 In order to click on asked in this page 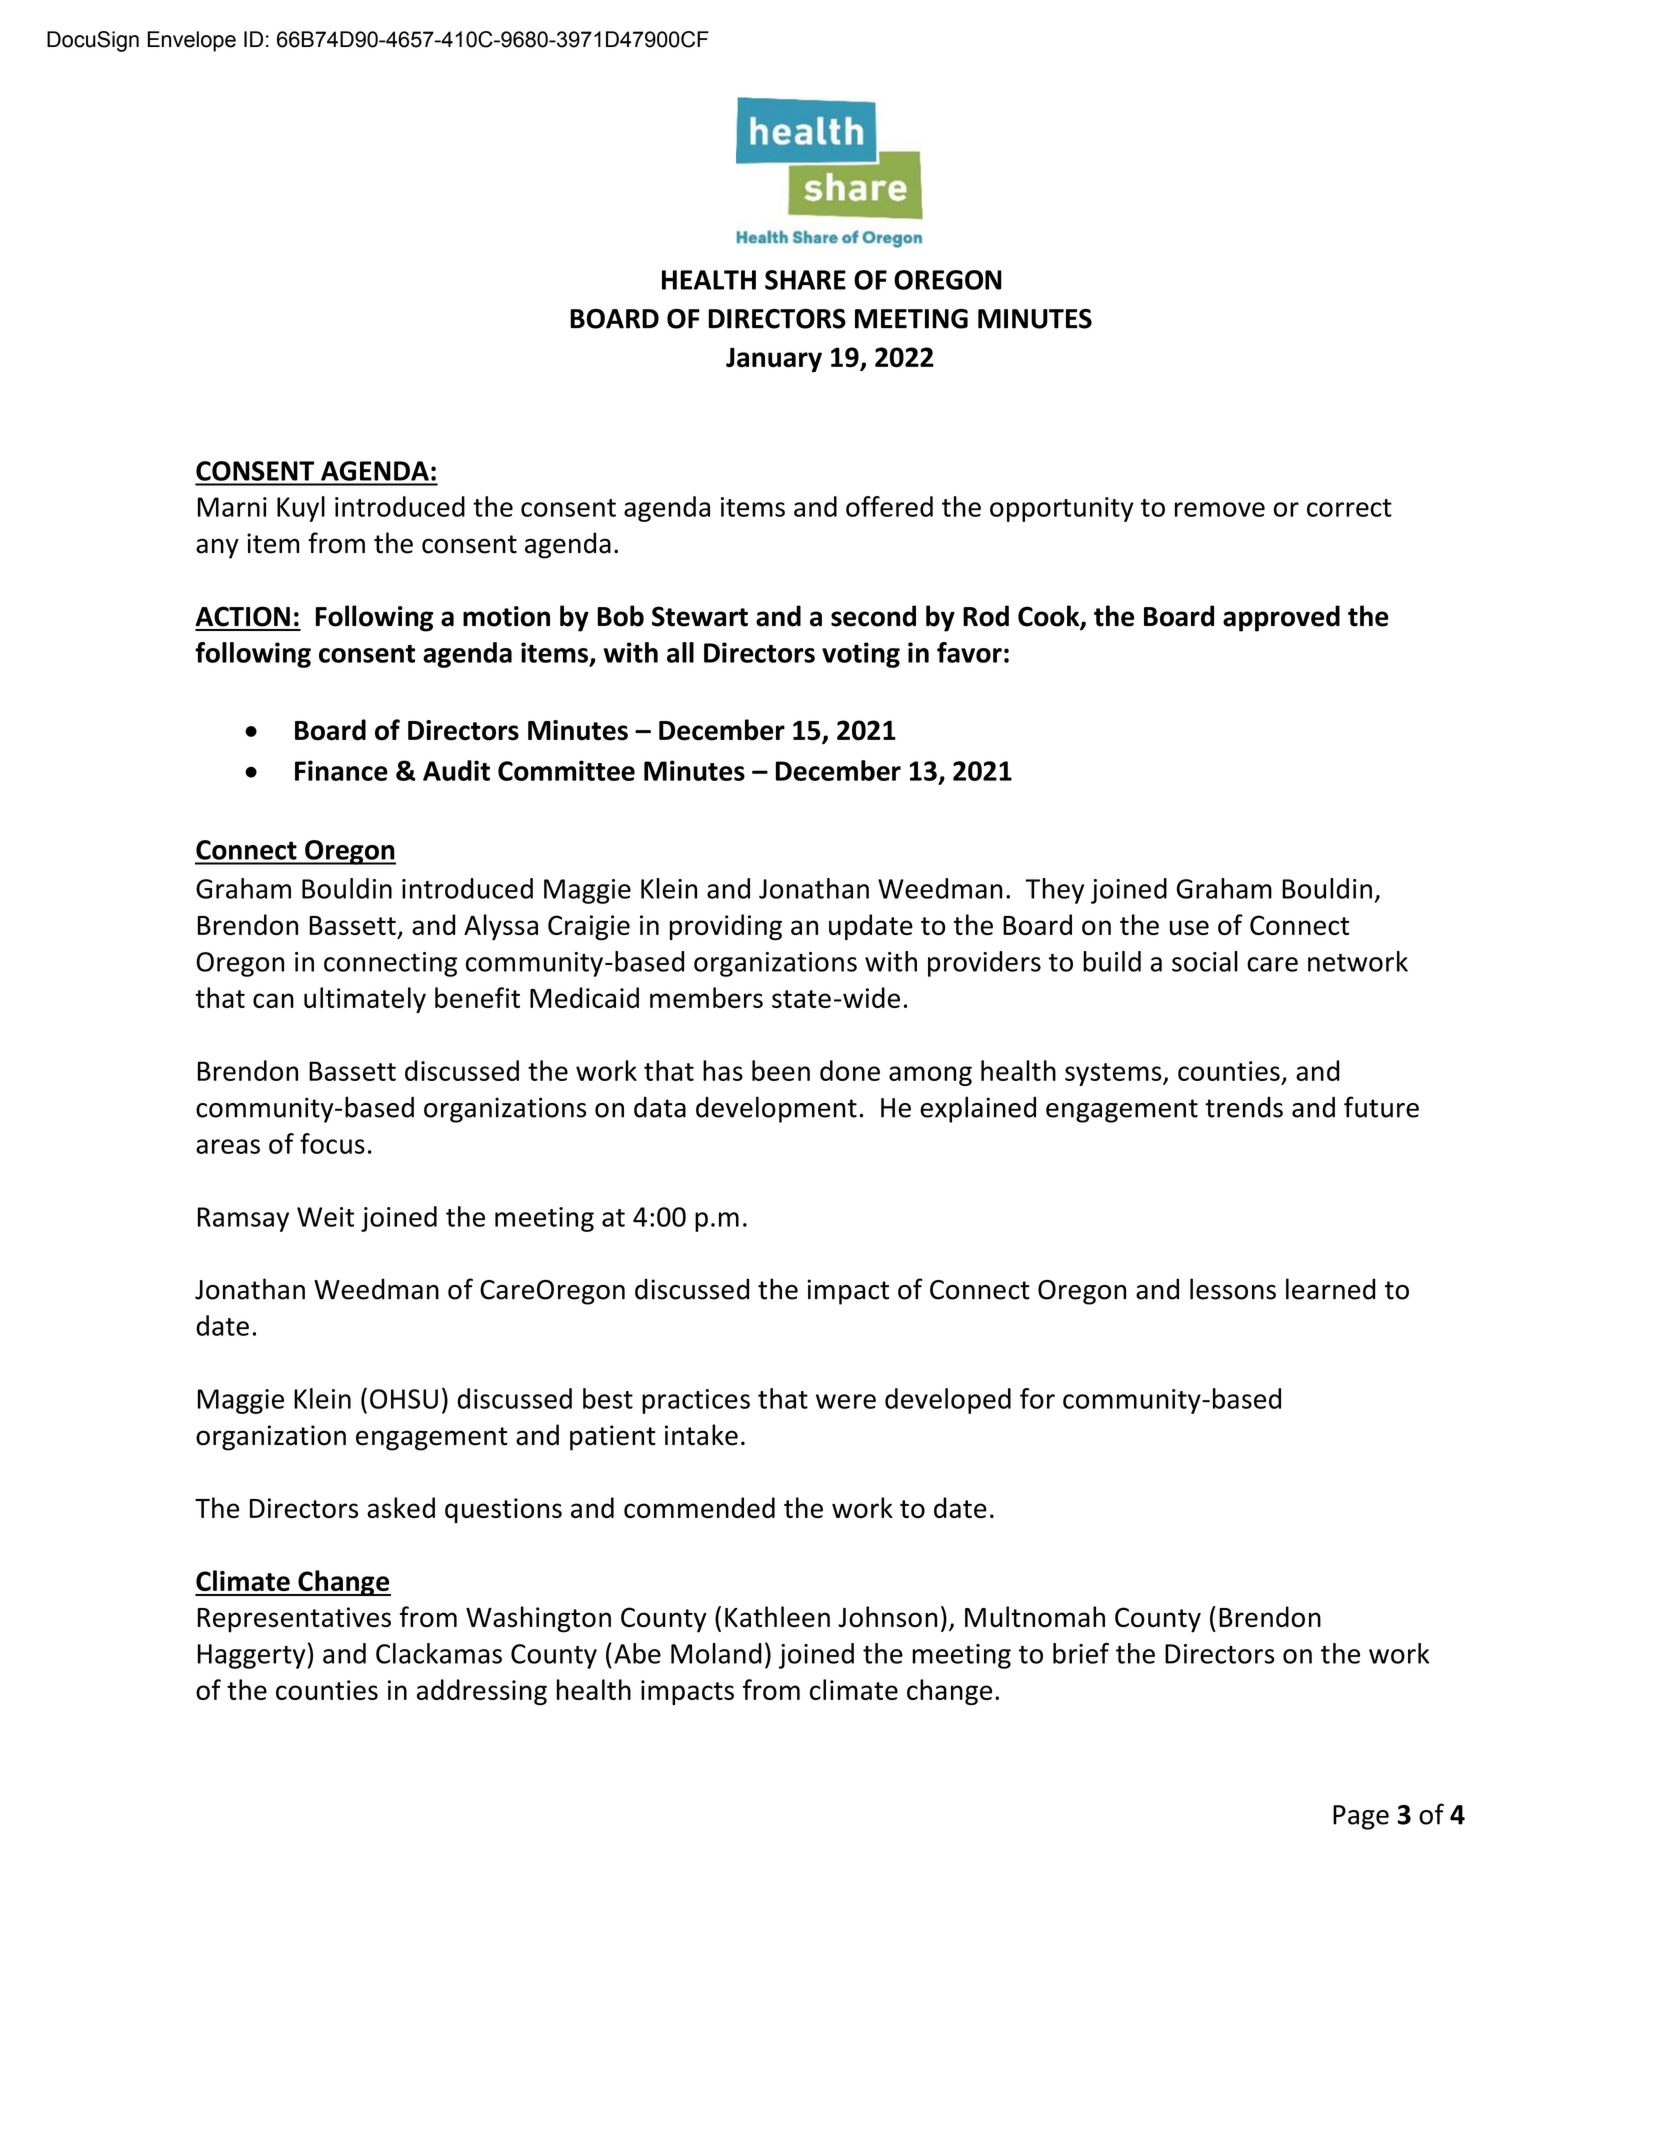, I will do `click(401, 1507)`.
